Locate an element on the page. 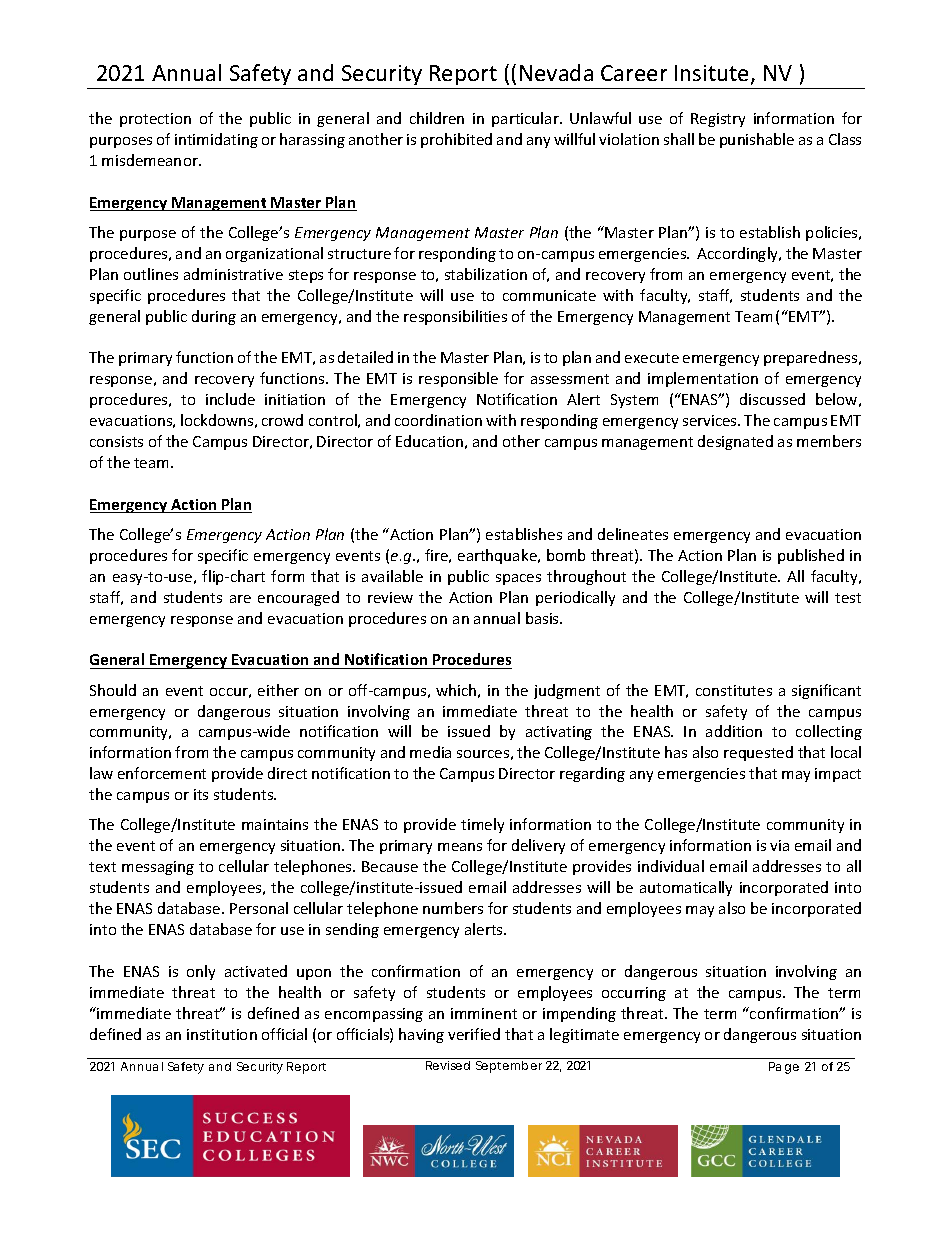 The image size is (952, 1233). enforcement is located at coordinates (162, 773).
